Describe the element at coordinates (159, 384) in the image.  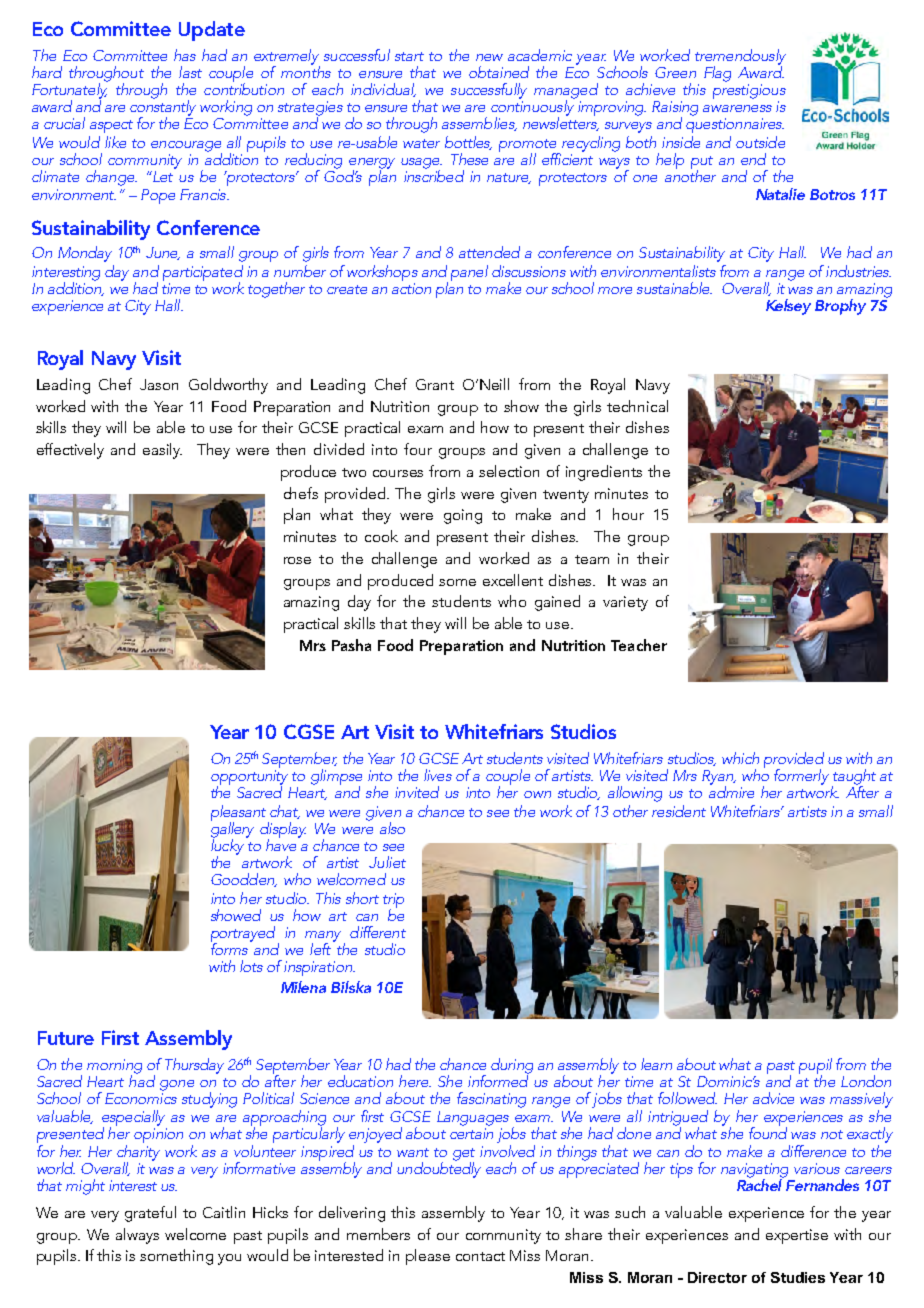
I see `Jason` at that location.
